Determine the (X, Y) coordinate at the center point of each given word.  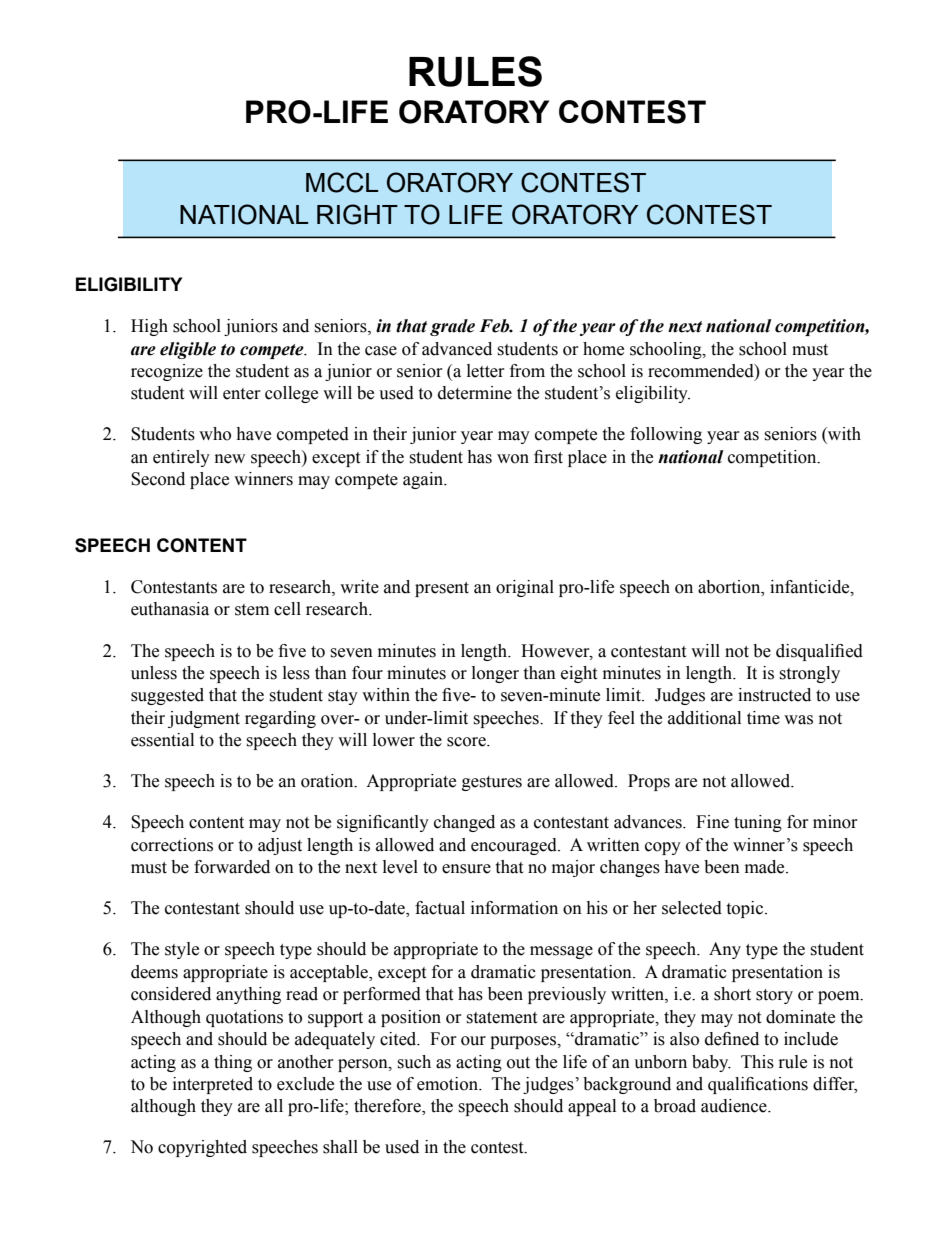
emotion (448, 1084)
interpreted (213, 1085)
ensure (466, 869)
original (525, 588)
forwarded (232, 867)
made (766, 867)
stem (252, 610)
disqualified (819, 652)
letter (486, 371)
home (603, 349)
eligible (188, 350)
